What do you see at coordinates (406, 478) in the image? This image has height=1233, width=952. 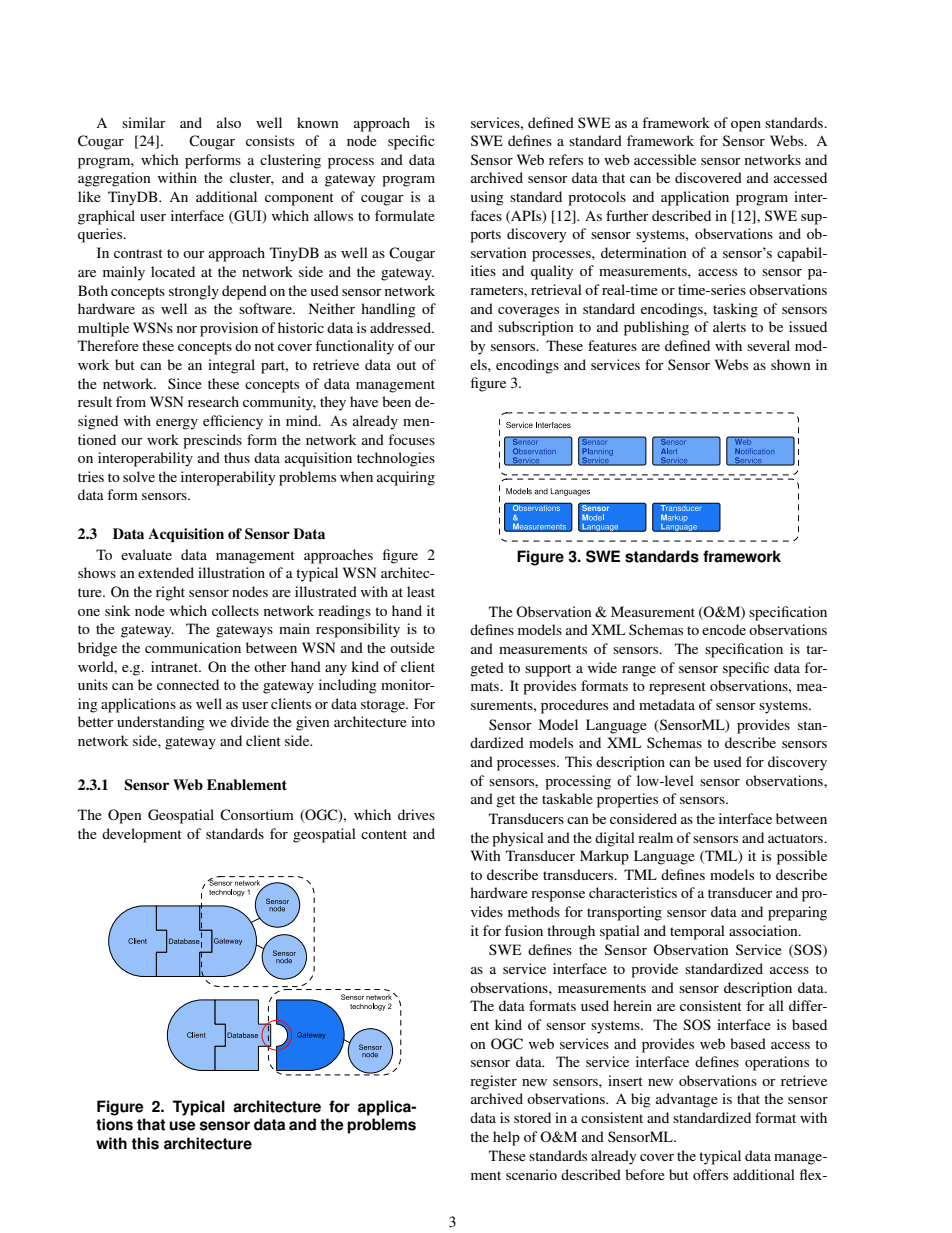 I see `acquiring` at bounding box center [406, 478].
